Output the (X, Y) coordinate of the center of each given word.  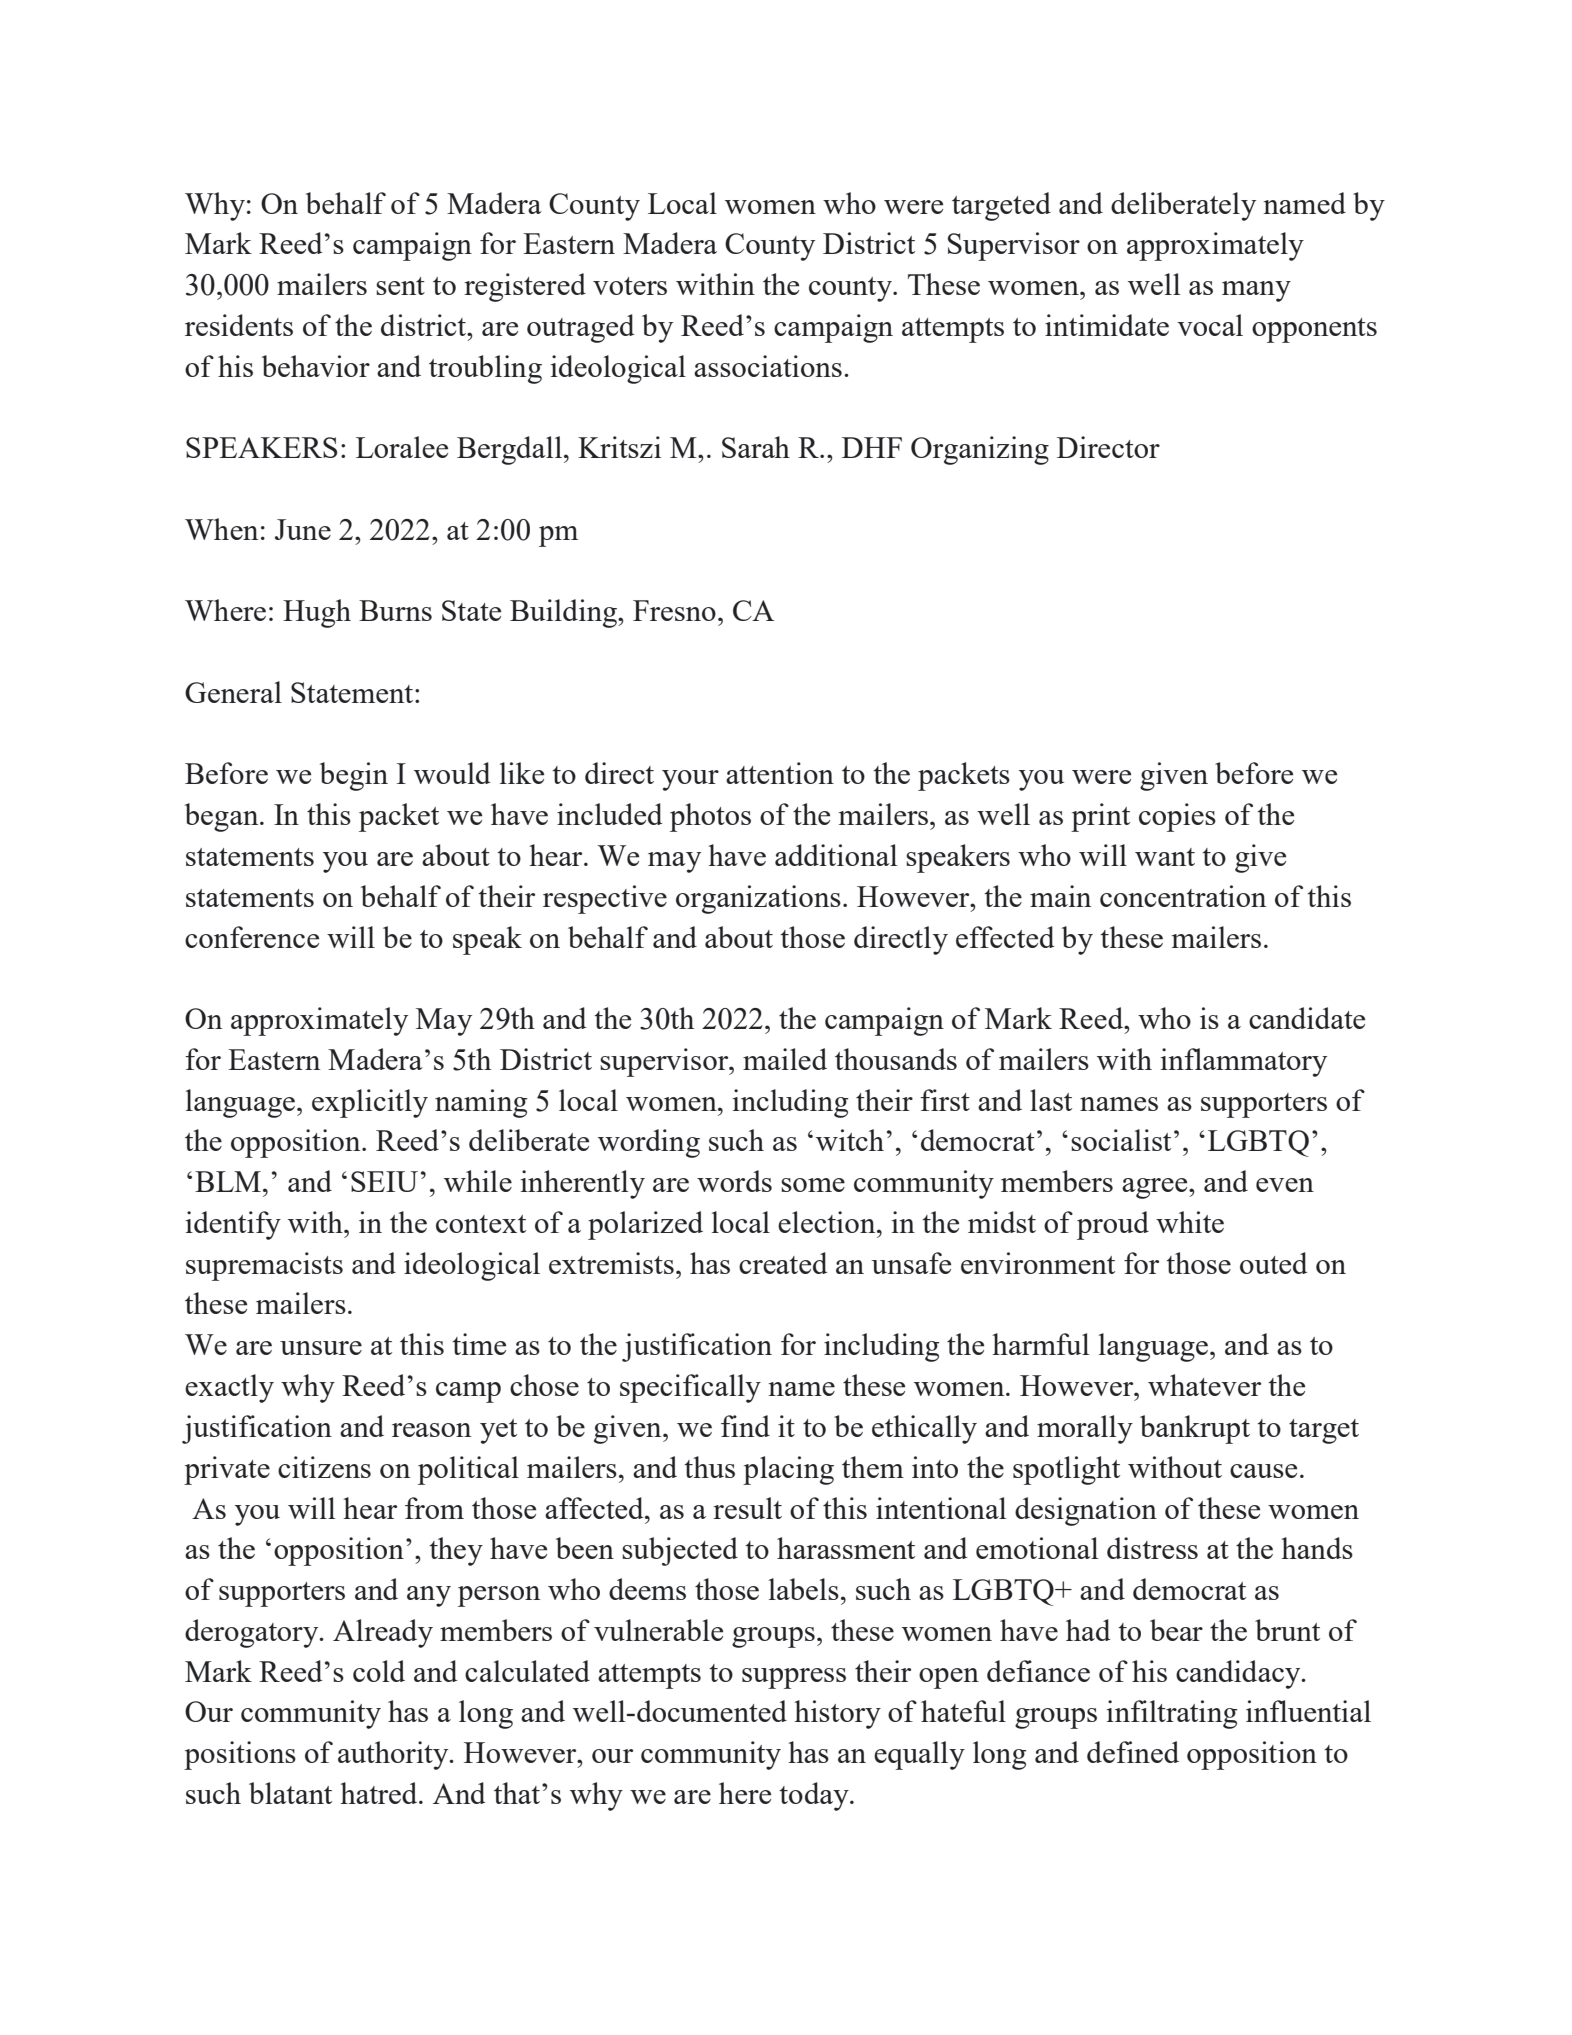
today (815, 1796)
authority (394, 1755)
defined (1133, 1752)
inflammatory (1244, 1062)
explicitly (370, 1103)
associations (768, 366)
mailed (785, 1059)
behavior (316, 366)
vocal (1210, 325)
